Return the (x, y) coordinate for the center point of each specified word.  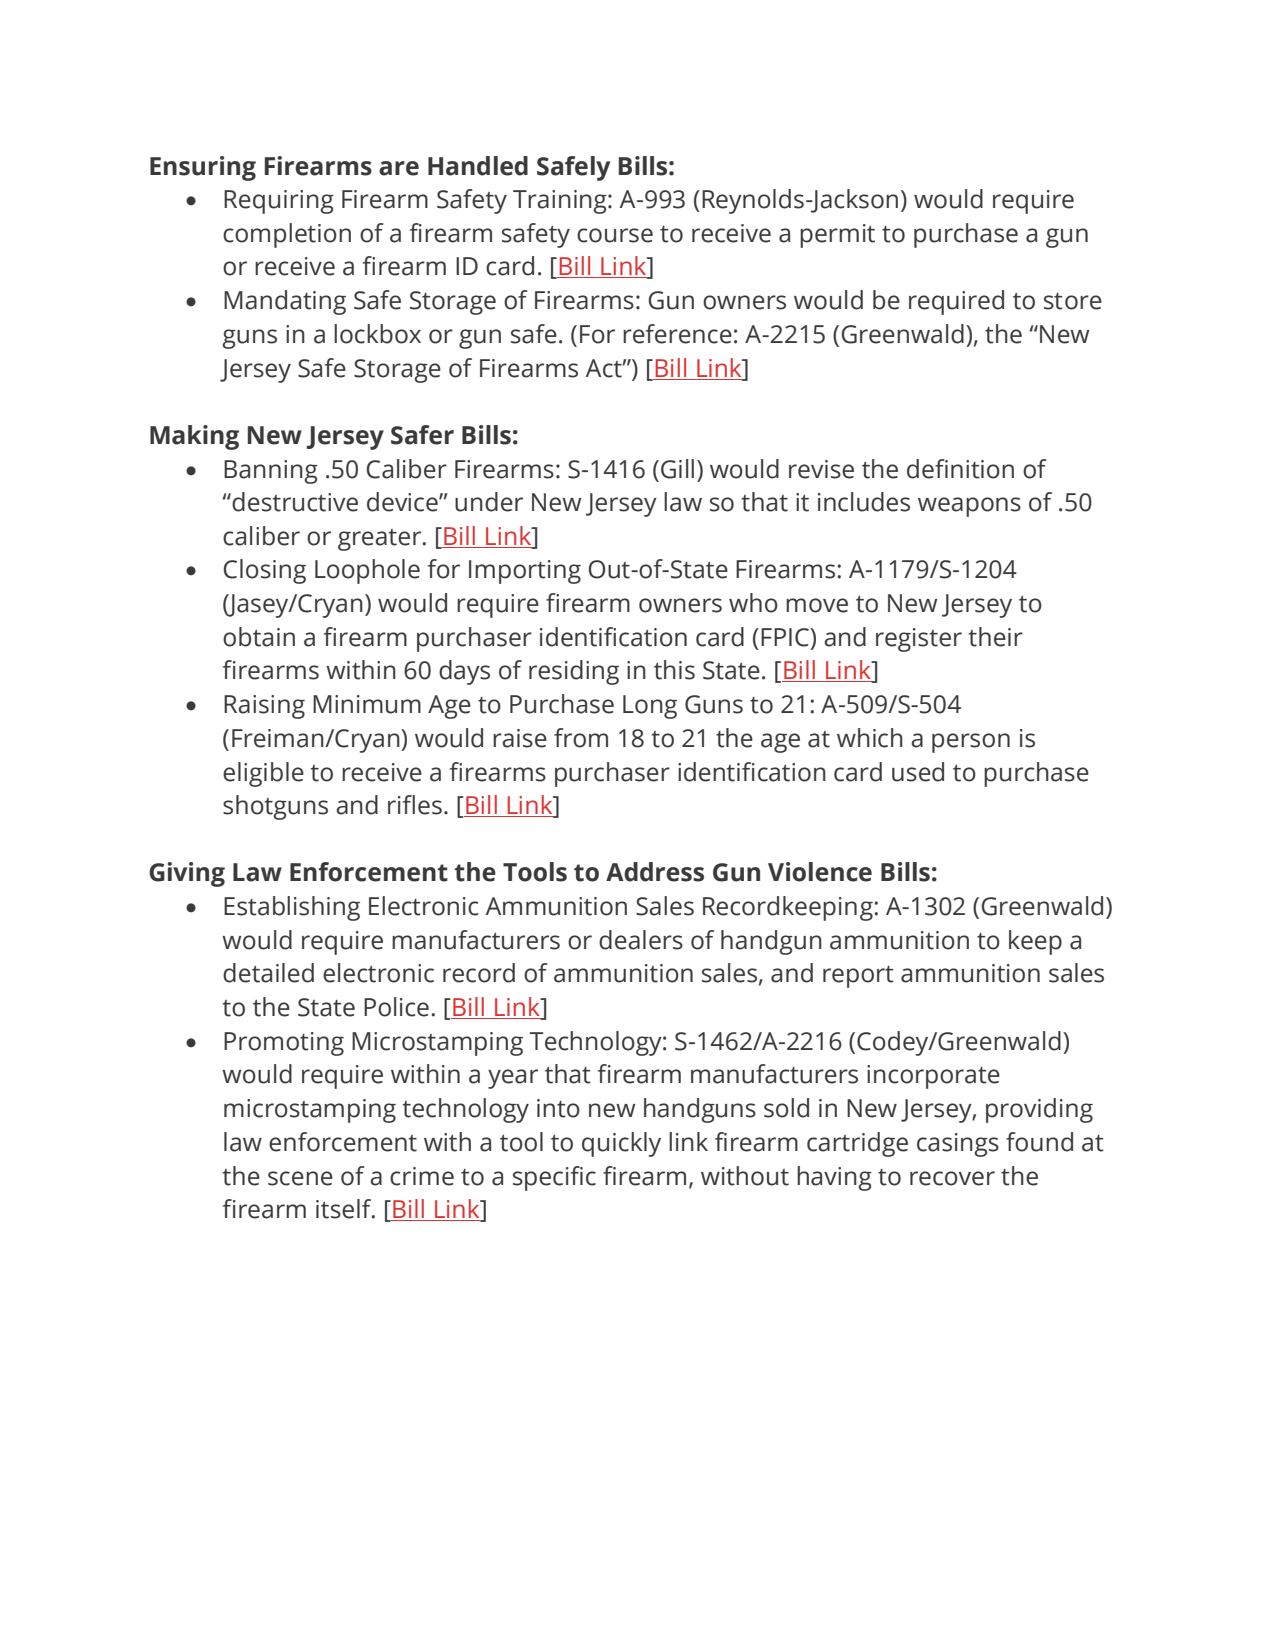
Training (561, 202)
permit (837, 236)
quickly (621, 1144)
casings (958, 1145)
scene (300, 1178)
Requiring (279, 202)
